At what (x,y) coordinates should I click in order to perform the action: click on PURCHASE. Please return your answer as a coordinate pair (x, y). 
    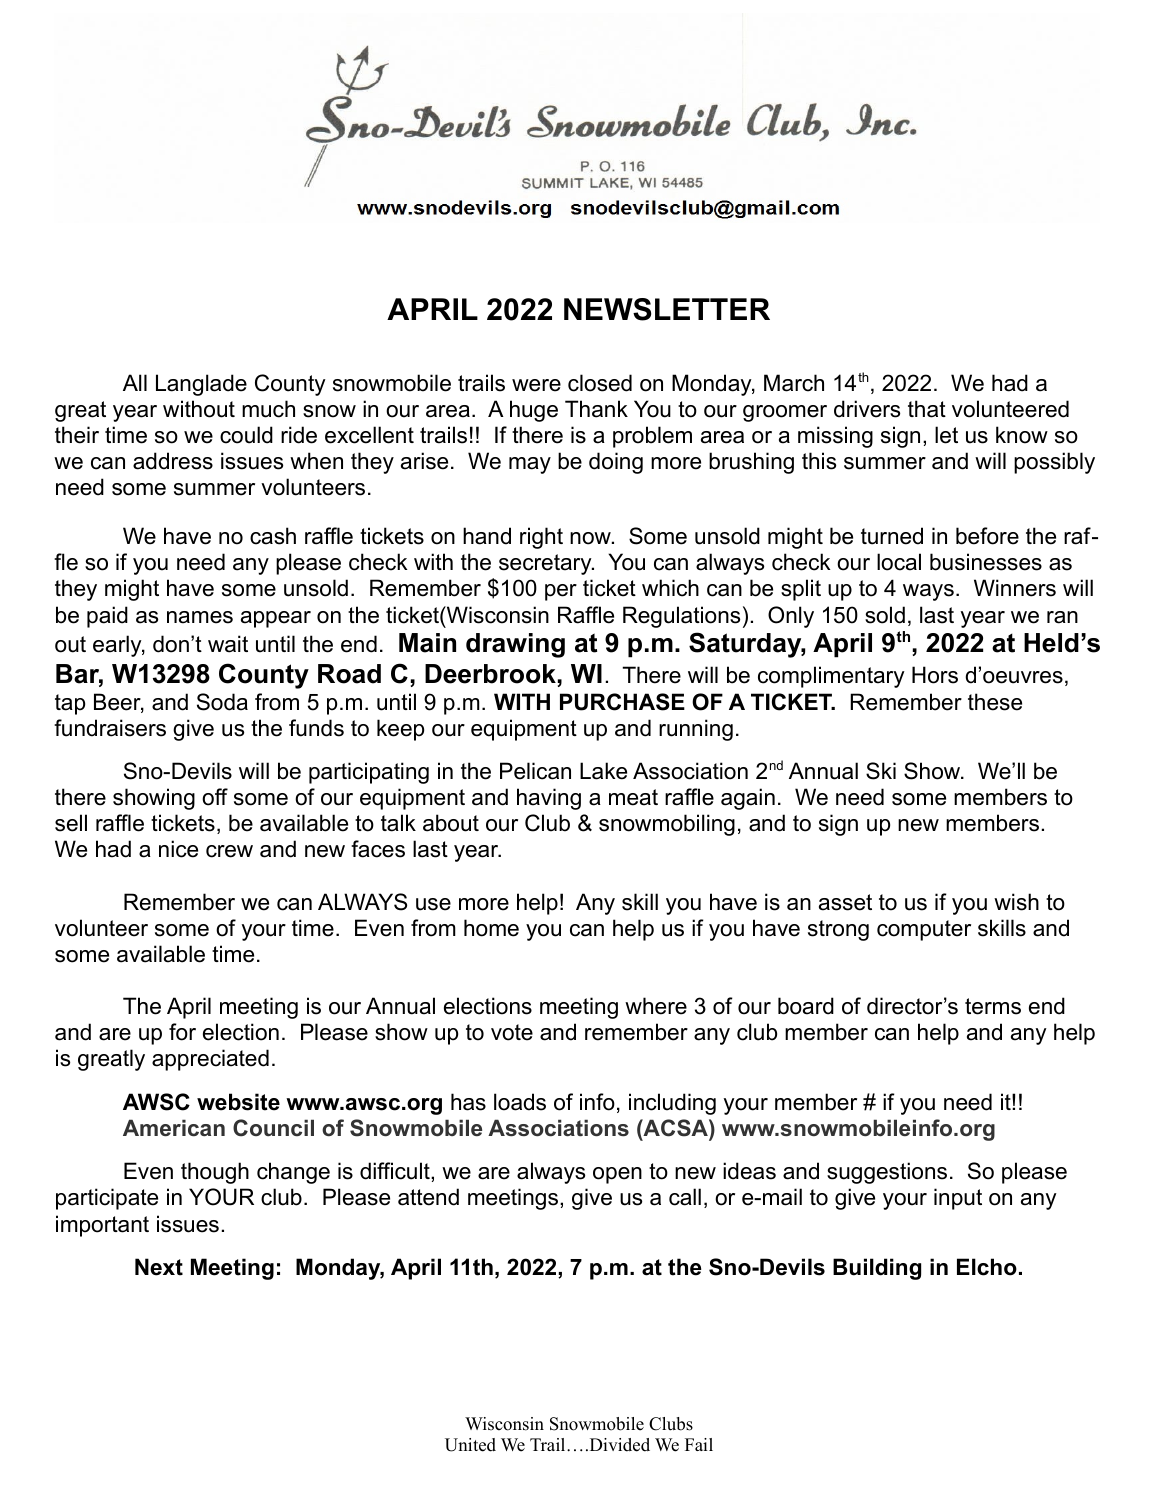
    Looking at the image, I should click on (622, 702).
